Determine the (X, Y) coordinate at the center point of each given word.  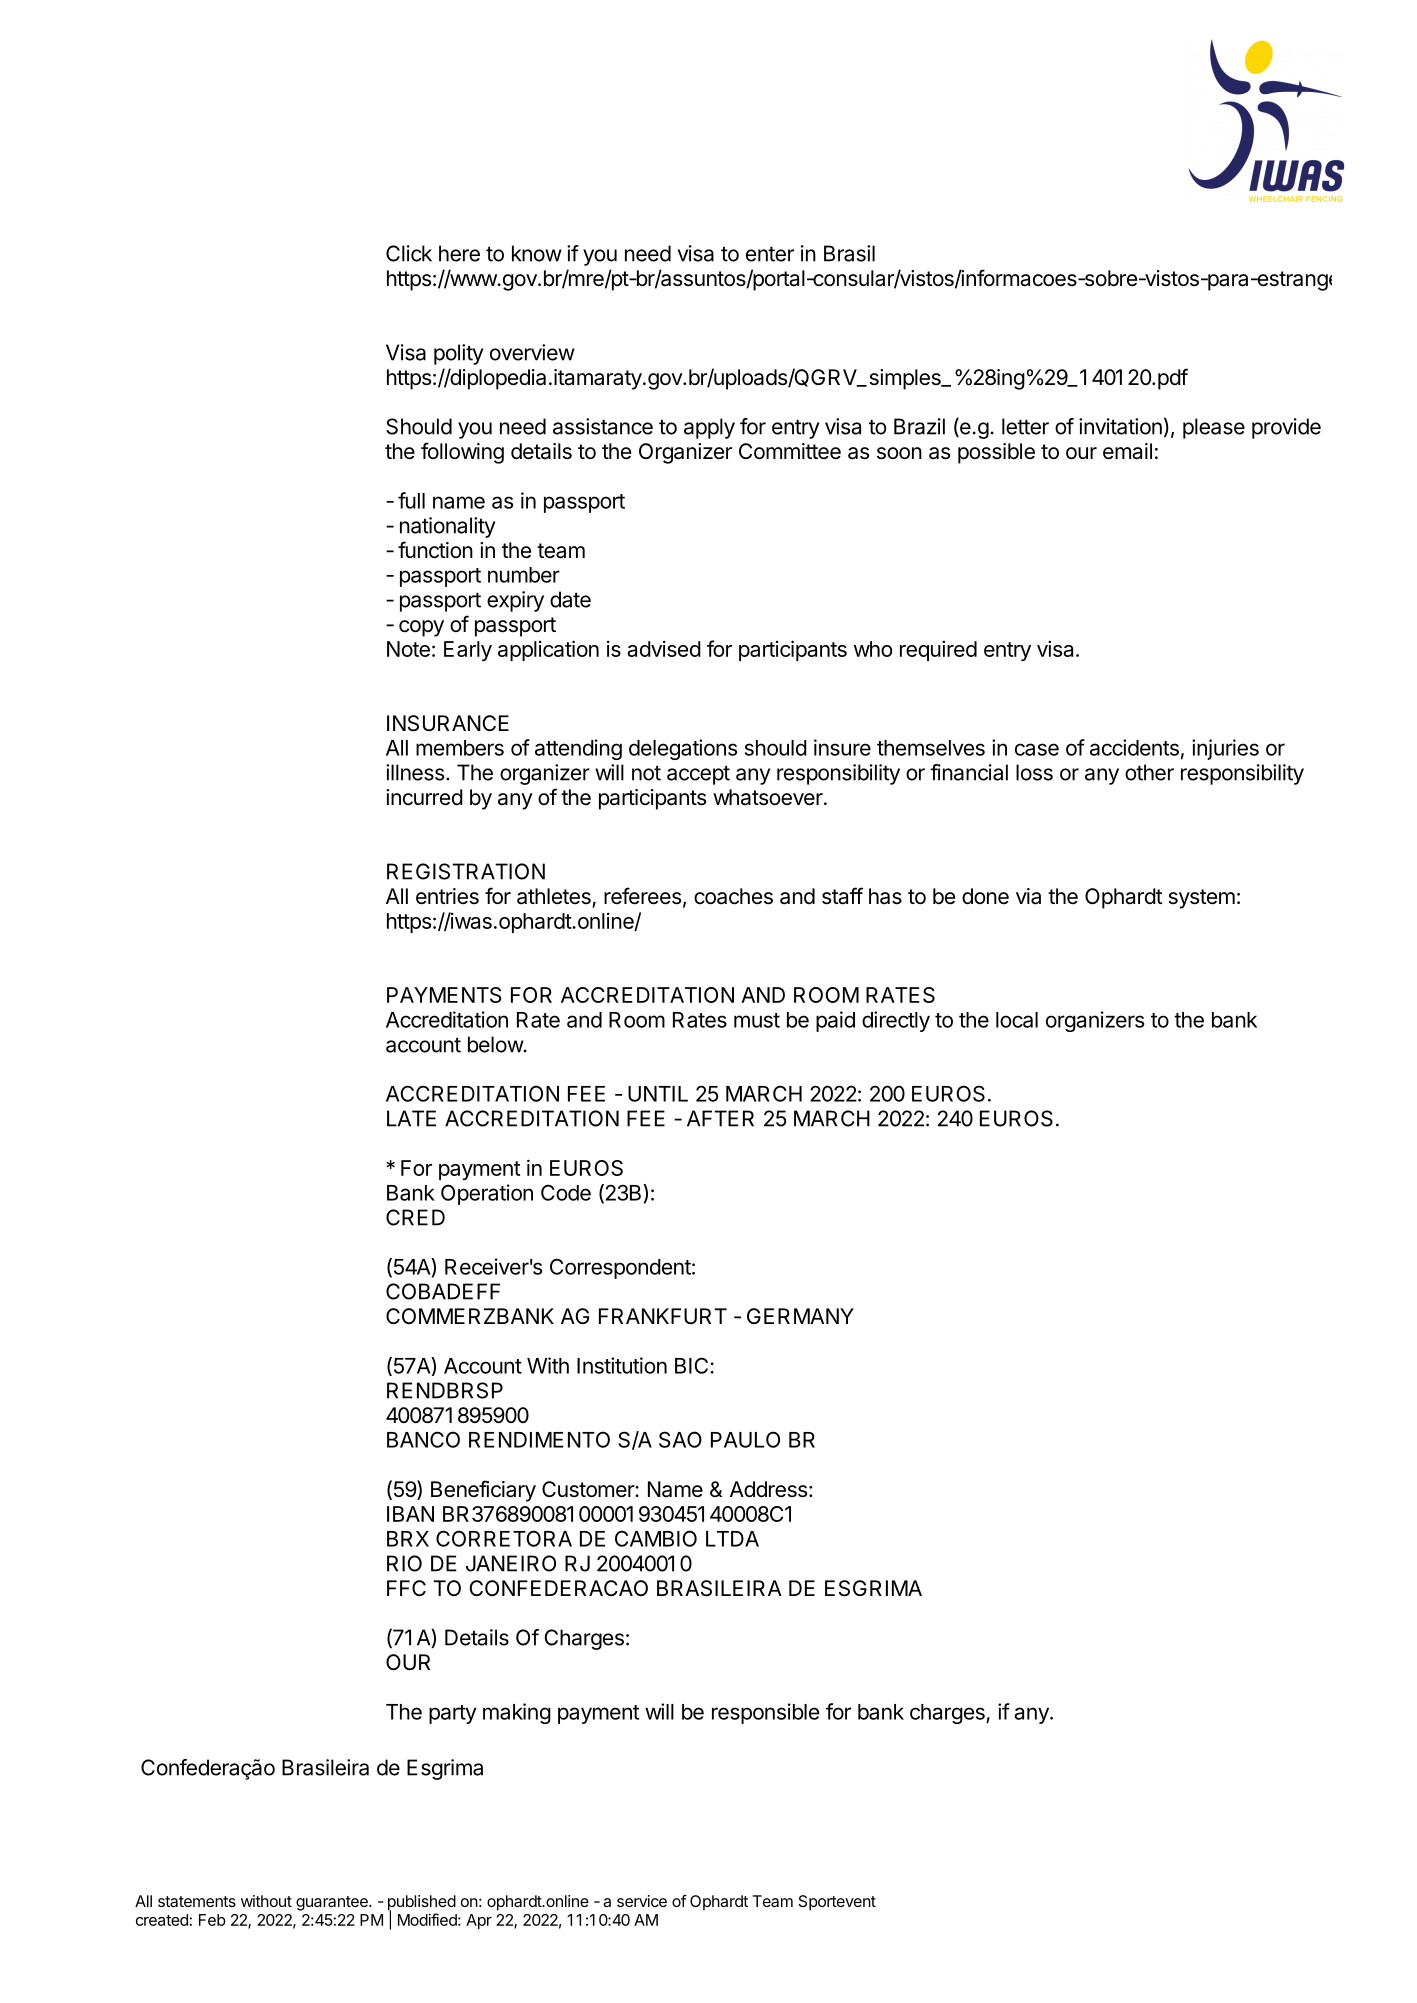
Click (409, 253)
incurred (424, 797)
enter (770, 254)
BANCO (423, 1439)
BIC (693, 1365)
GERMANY (800, 1316)
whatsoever (769, 797)
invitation (1120, 426)
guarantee (333, 1903)
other (1149, 772)
